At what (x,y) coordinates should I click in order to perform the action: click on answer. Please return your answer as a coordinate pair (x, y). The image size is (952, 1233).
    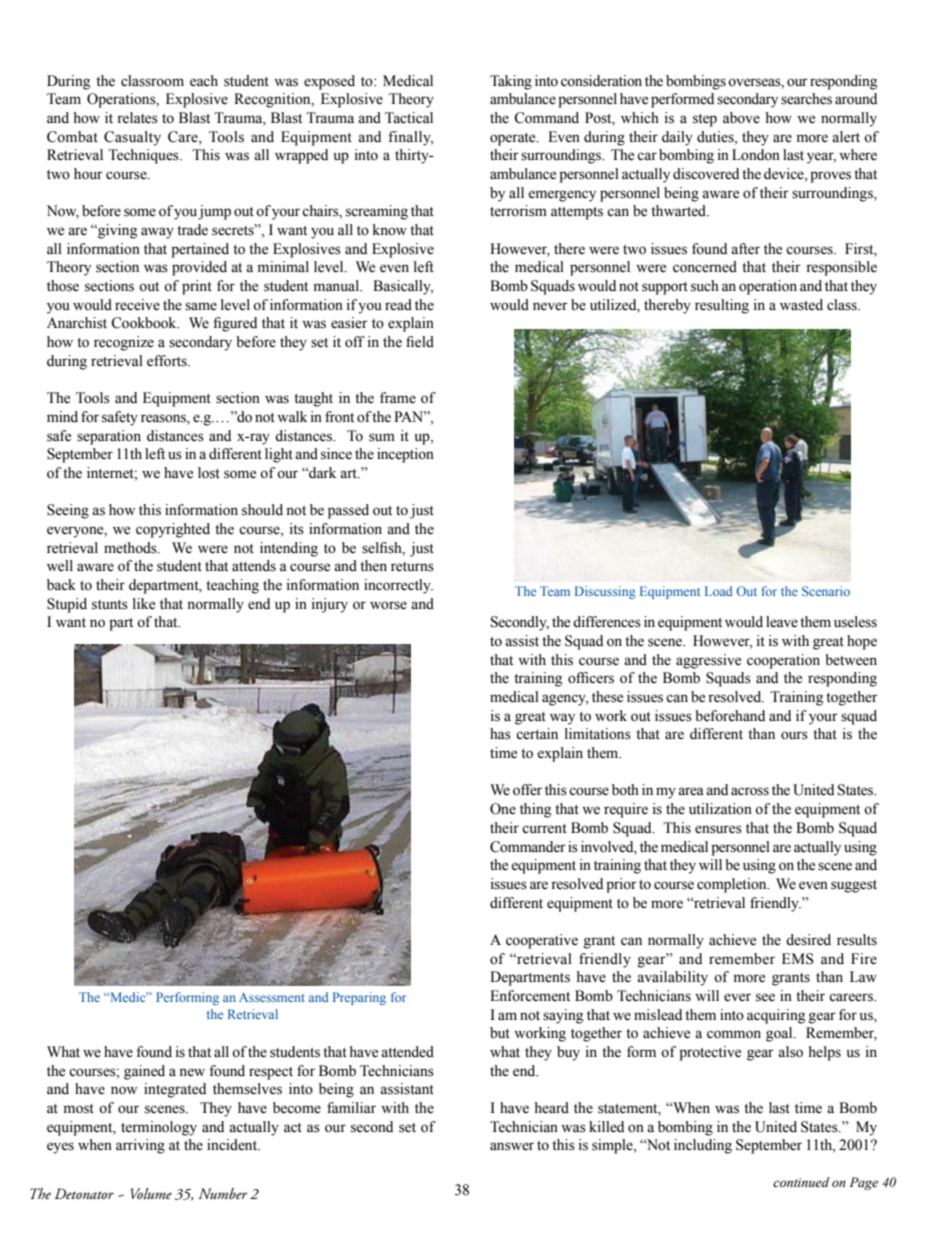
    Looking at the image, I should click on (512, 1146).
